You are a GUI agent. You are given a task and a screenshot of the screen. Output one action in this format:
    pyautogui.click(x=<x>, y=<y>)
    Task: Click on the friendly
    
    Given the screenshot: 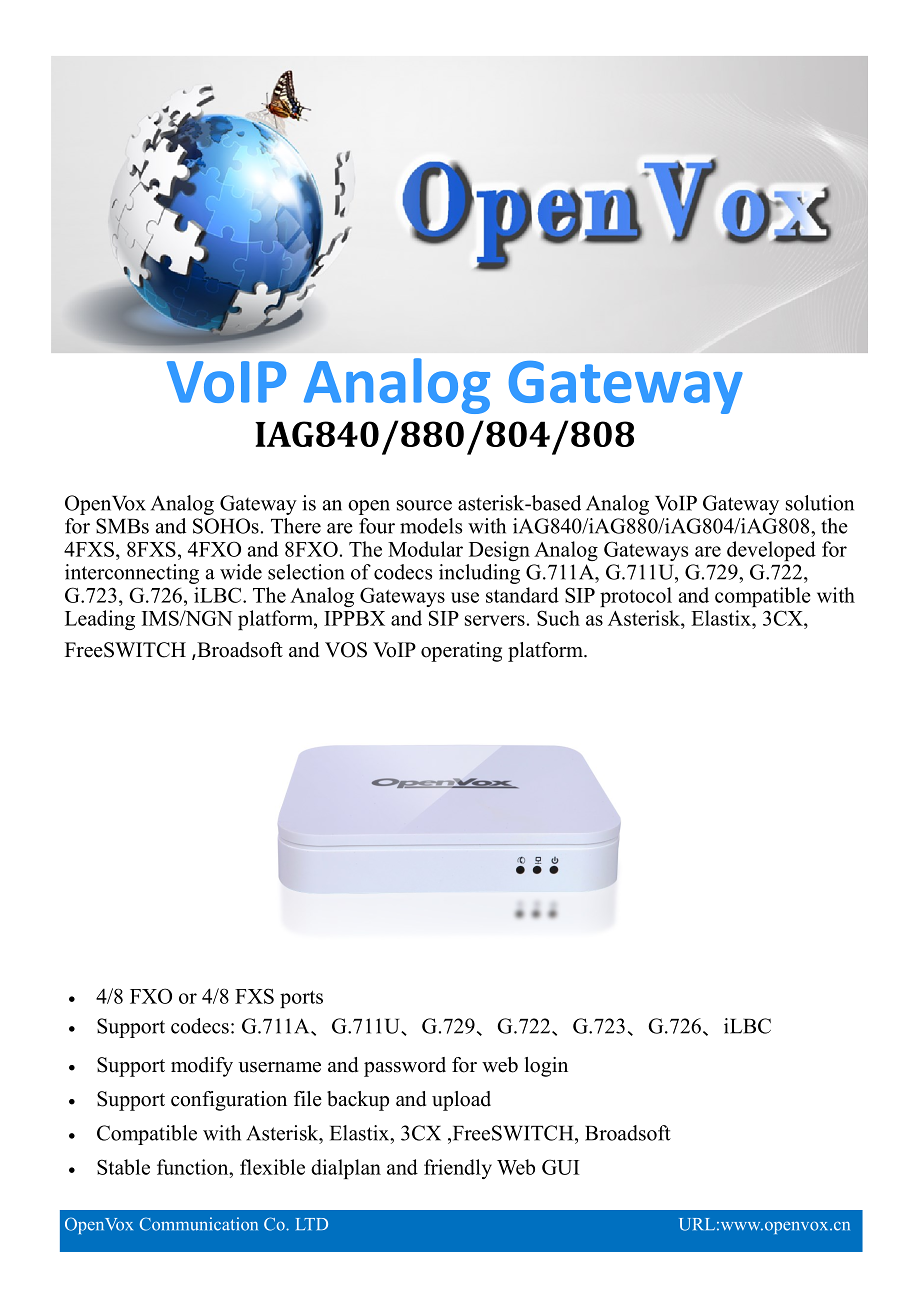 What is the action you would take?
    pyautogui.click(x=458, y=1169)
